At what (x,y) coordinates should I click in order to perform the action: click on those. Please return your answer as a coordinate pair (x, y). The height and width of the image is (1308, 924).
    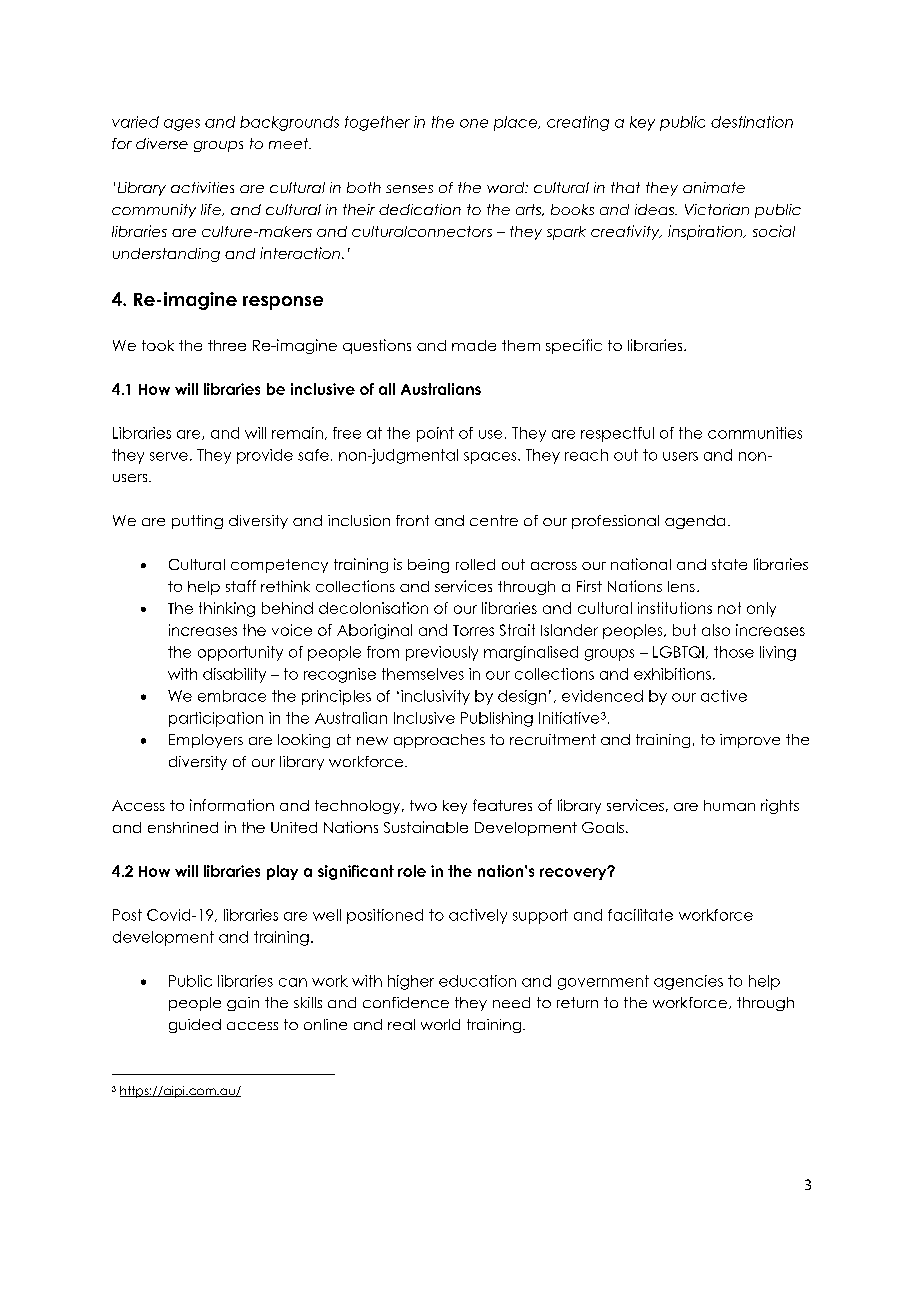
    Looking at the image, I should click on (734, 652).
